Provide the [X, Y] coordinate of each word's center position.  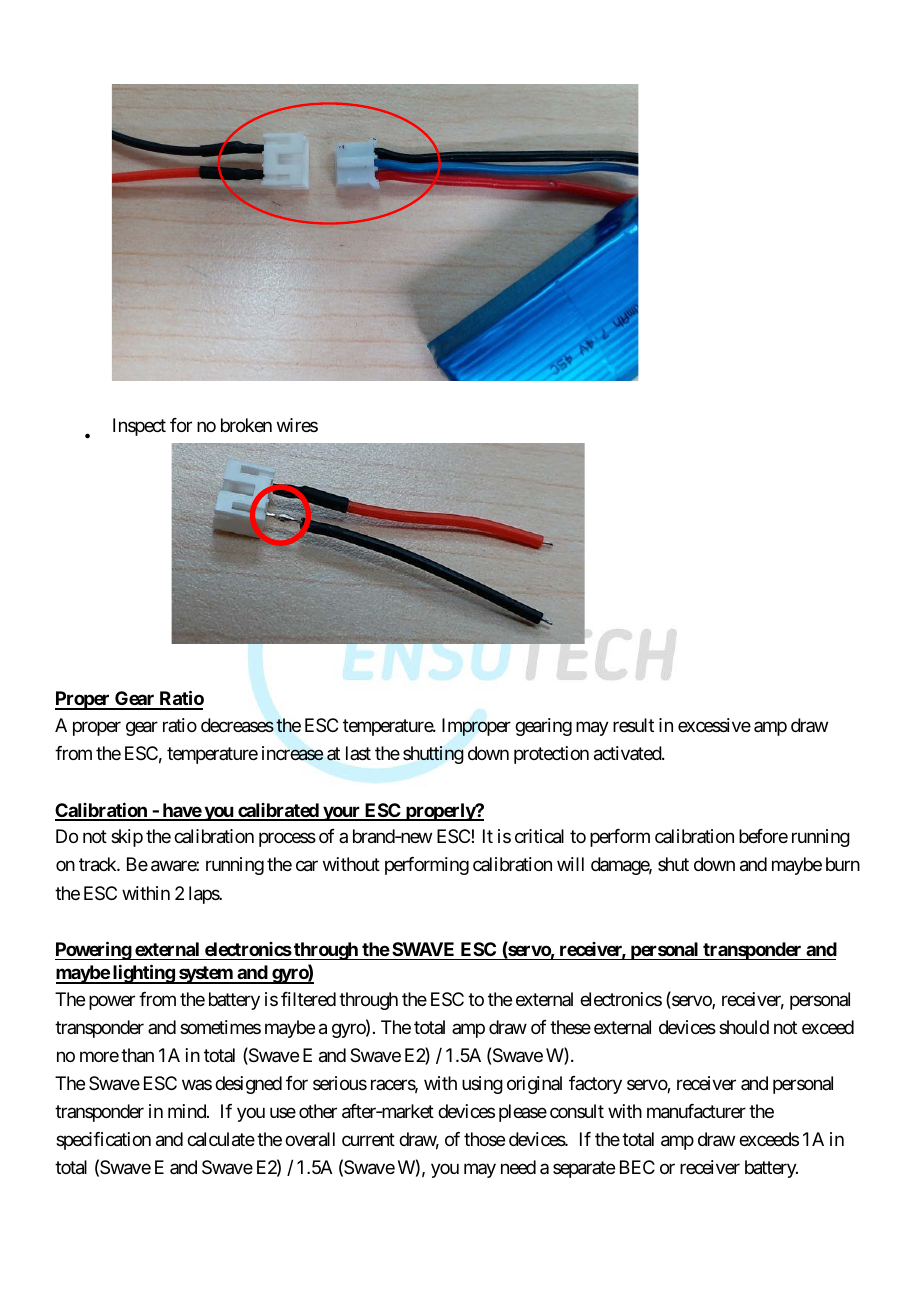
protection [551, 755]
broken [246, 425]
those [484, 1139]
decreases [237, 725]
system [206, 975]
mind [188, 1111]
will [570, 864]
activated [628, 753]
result [633, 725]
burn [843, 864]
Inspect [139, 427]
